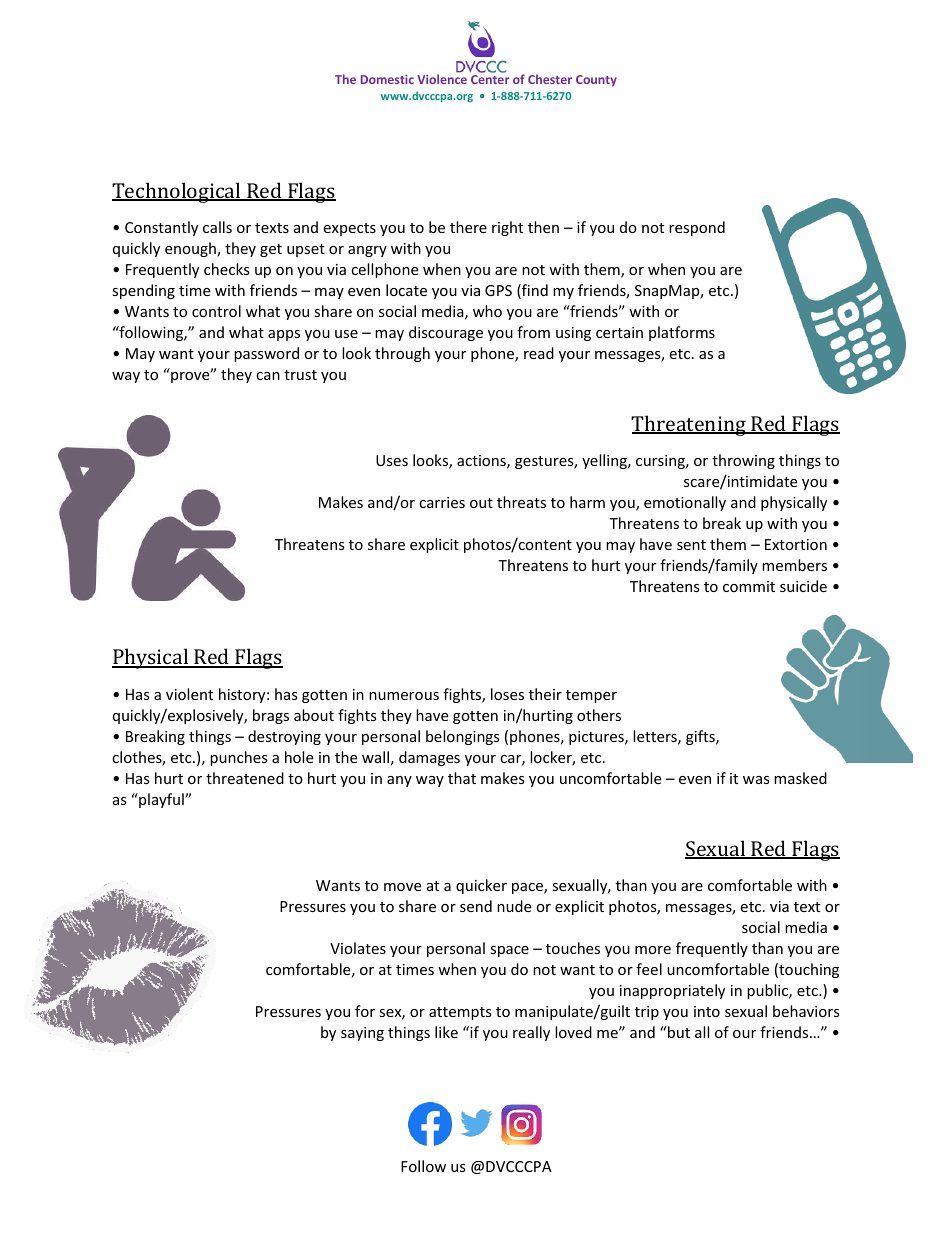 This page has width=952, height=1233. I want to click on attempts, so click(460, 1013).
